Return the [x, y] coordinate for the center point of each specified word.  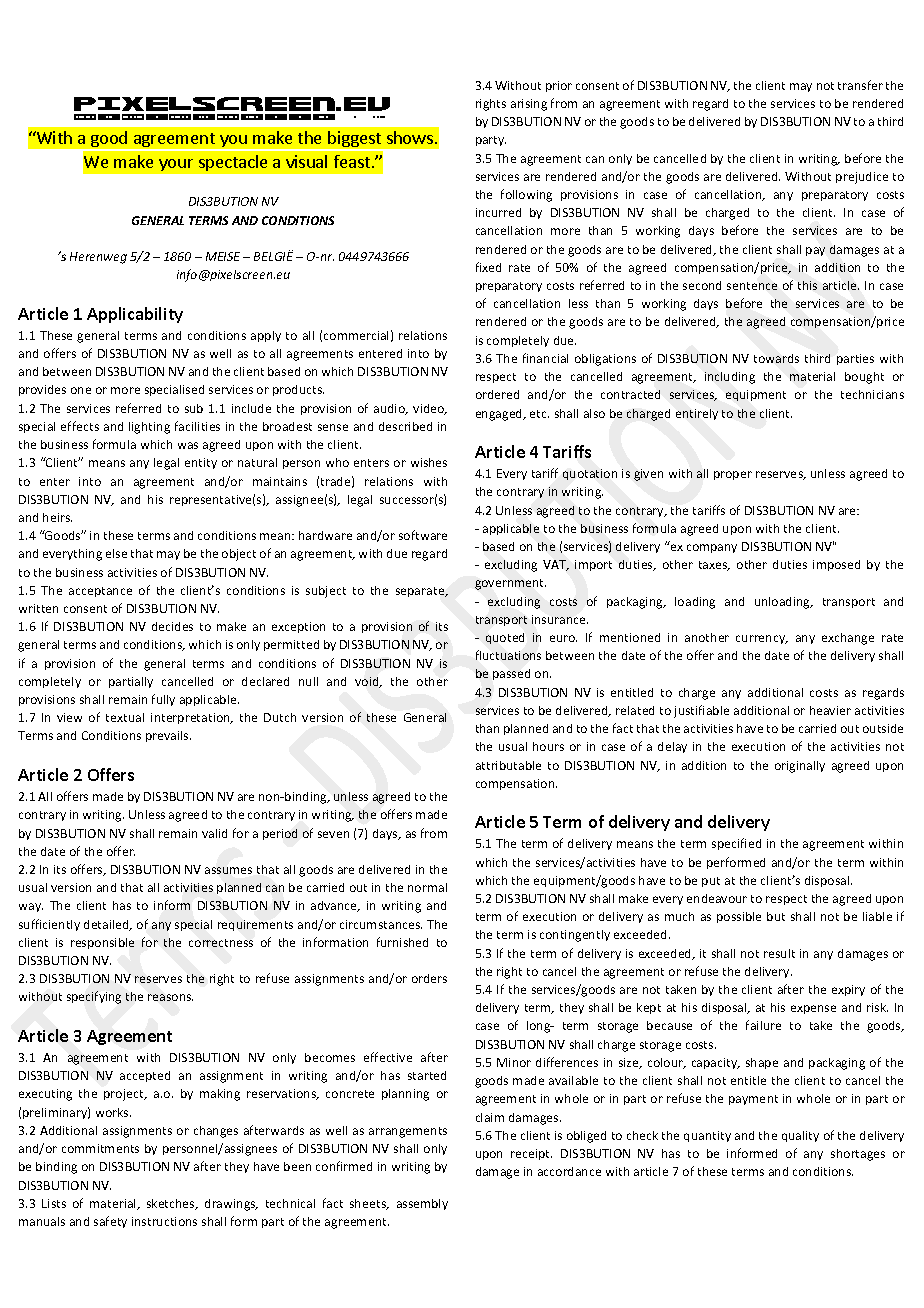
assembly [422, 1204]
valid [214, 833]
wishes [429, 462]
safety [110, 1222]
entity [201, 463]
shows [410, 137]
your [176, 165]
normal [427, 887]
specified [736, 844]
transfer [860, 85]
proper [733, 475]
